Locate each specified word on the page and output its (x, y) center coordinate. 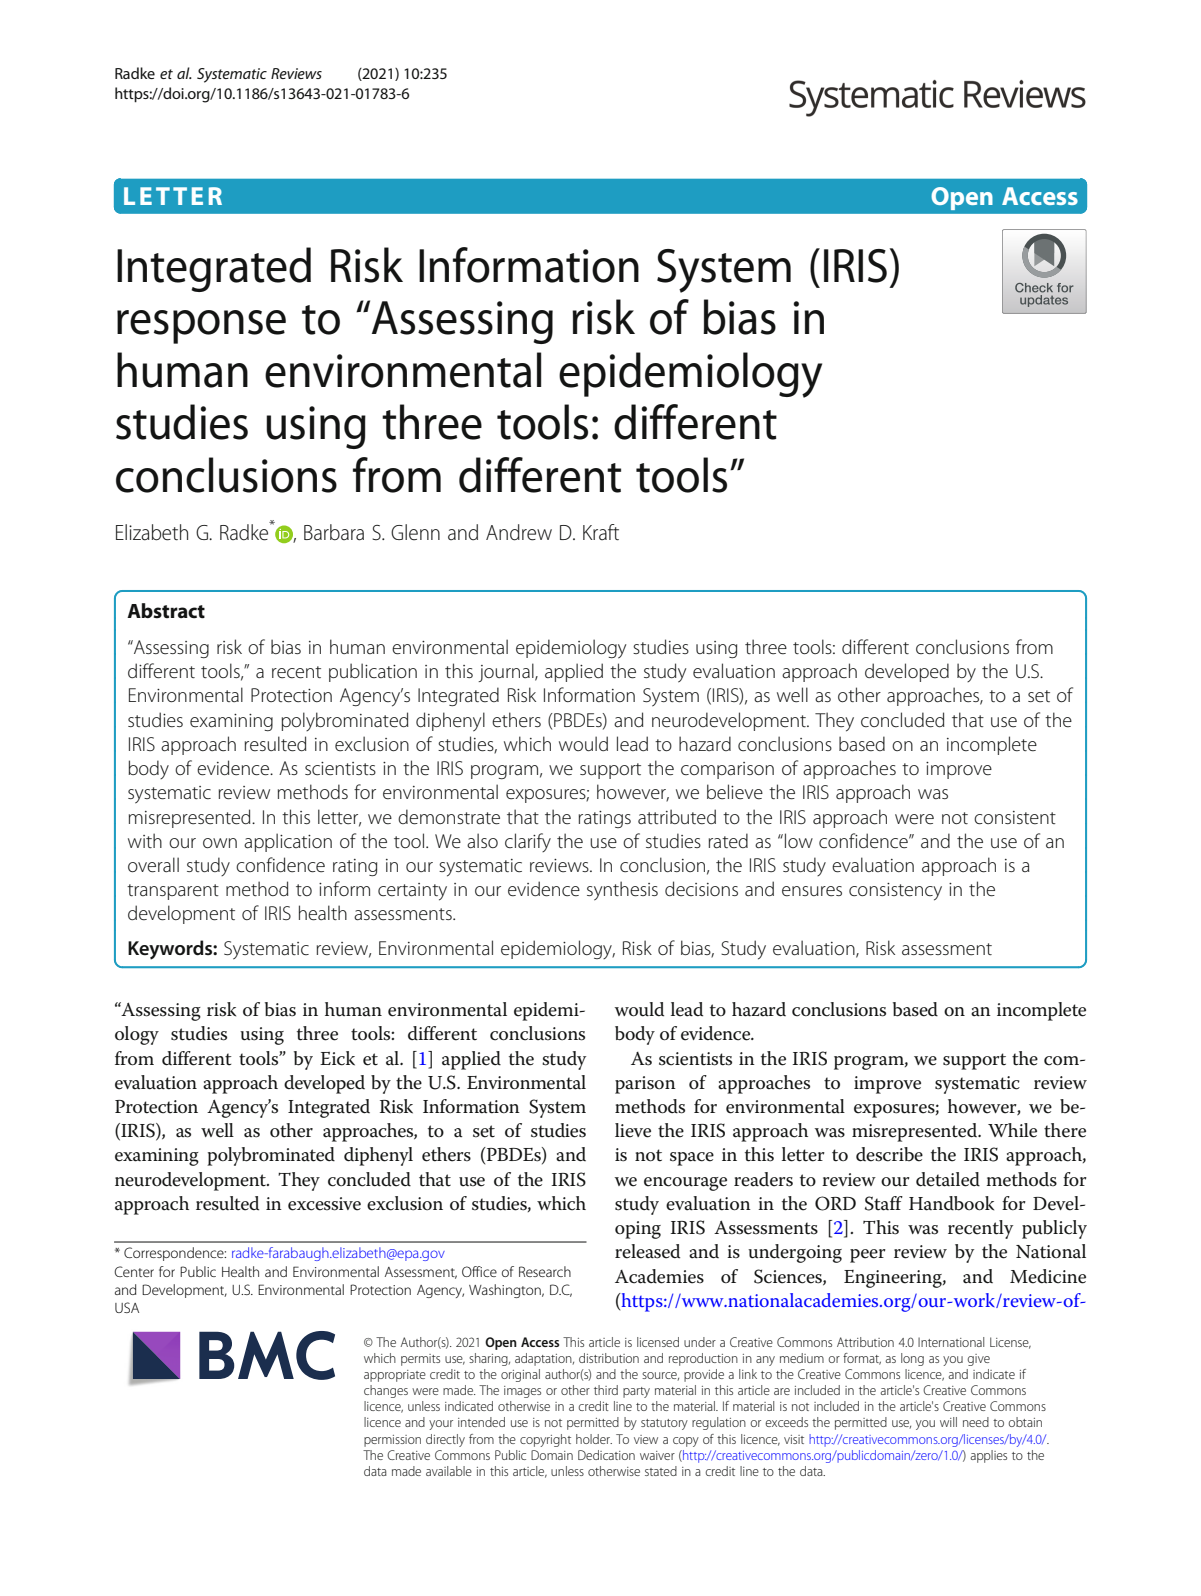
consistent (1015, 818)
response (201, 327)
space (692, 1159)
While (1012, 1130)
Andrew (519, 532)
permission (392, 1441)
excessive (324, 1204)
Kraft (601, 532)
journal (507, 672)
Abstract (166, 611)
